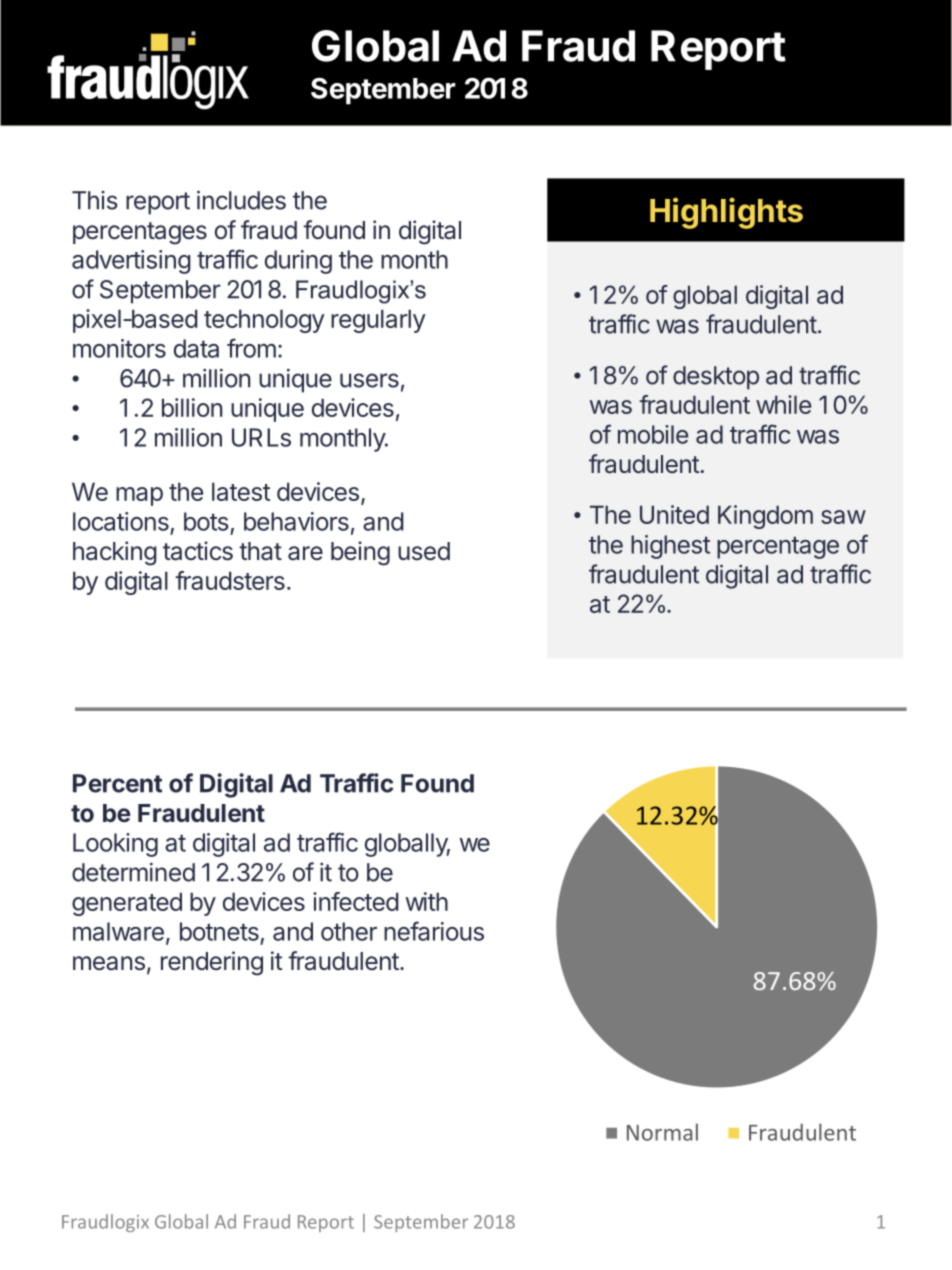  Describe the element at coordinates (434, 931) in the screenshot. I see `nefarious` at that location.
